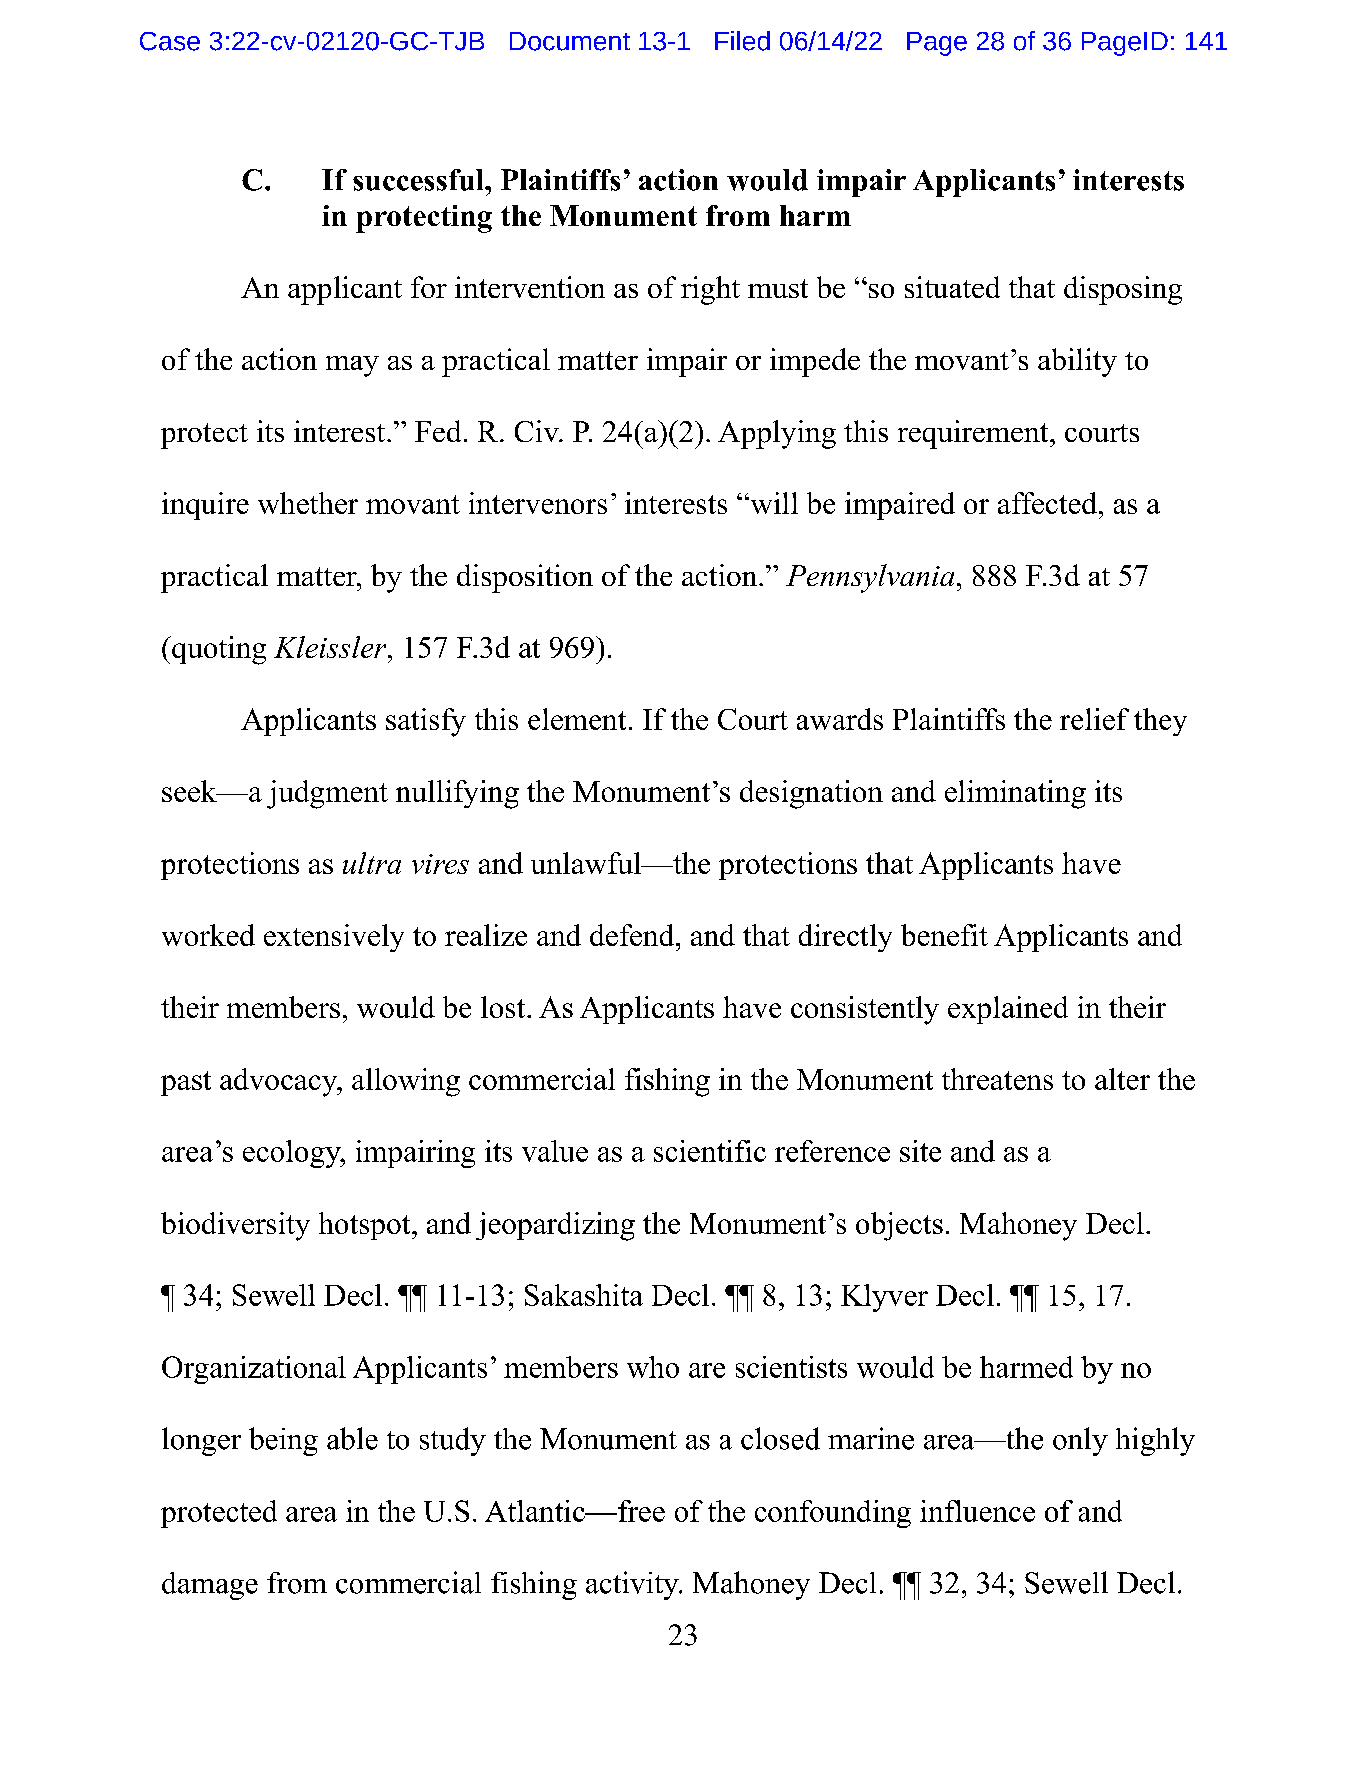 The image size is (1367, 1770). Describe the element at coordinates (170, 41) in the screenshot. I see `Case` at that location.
